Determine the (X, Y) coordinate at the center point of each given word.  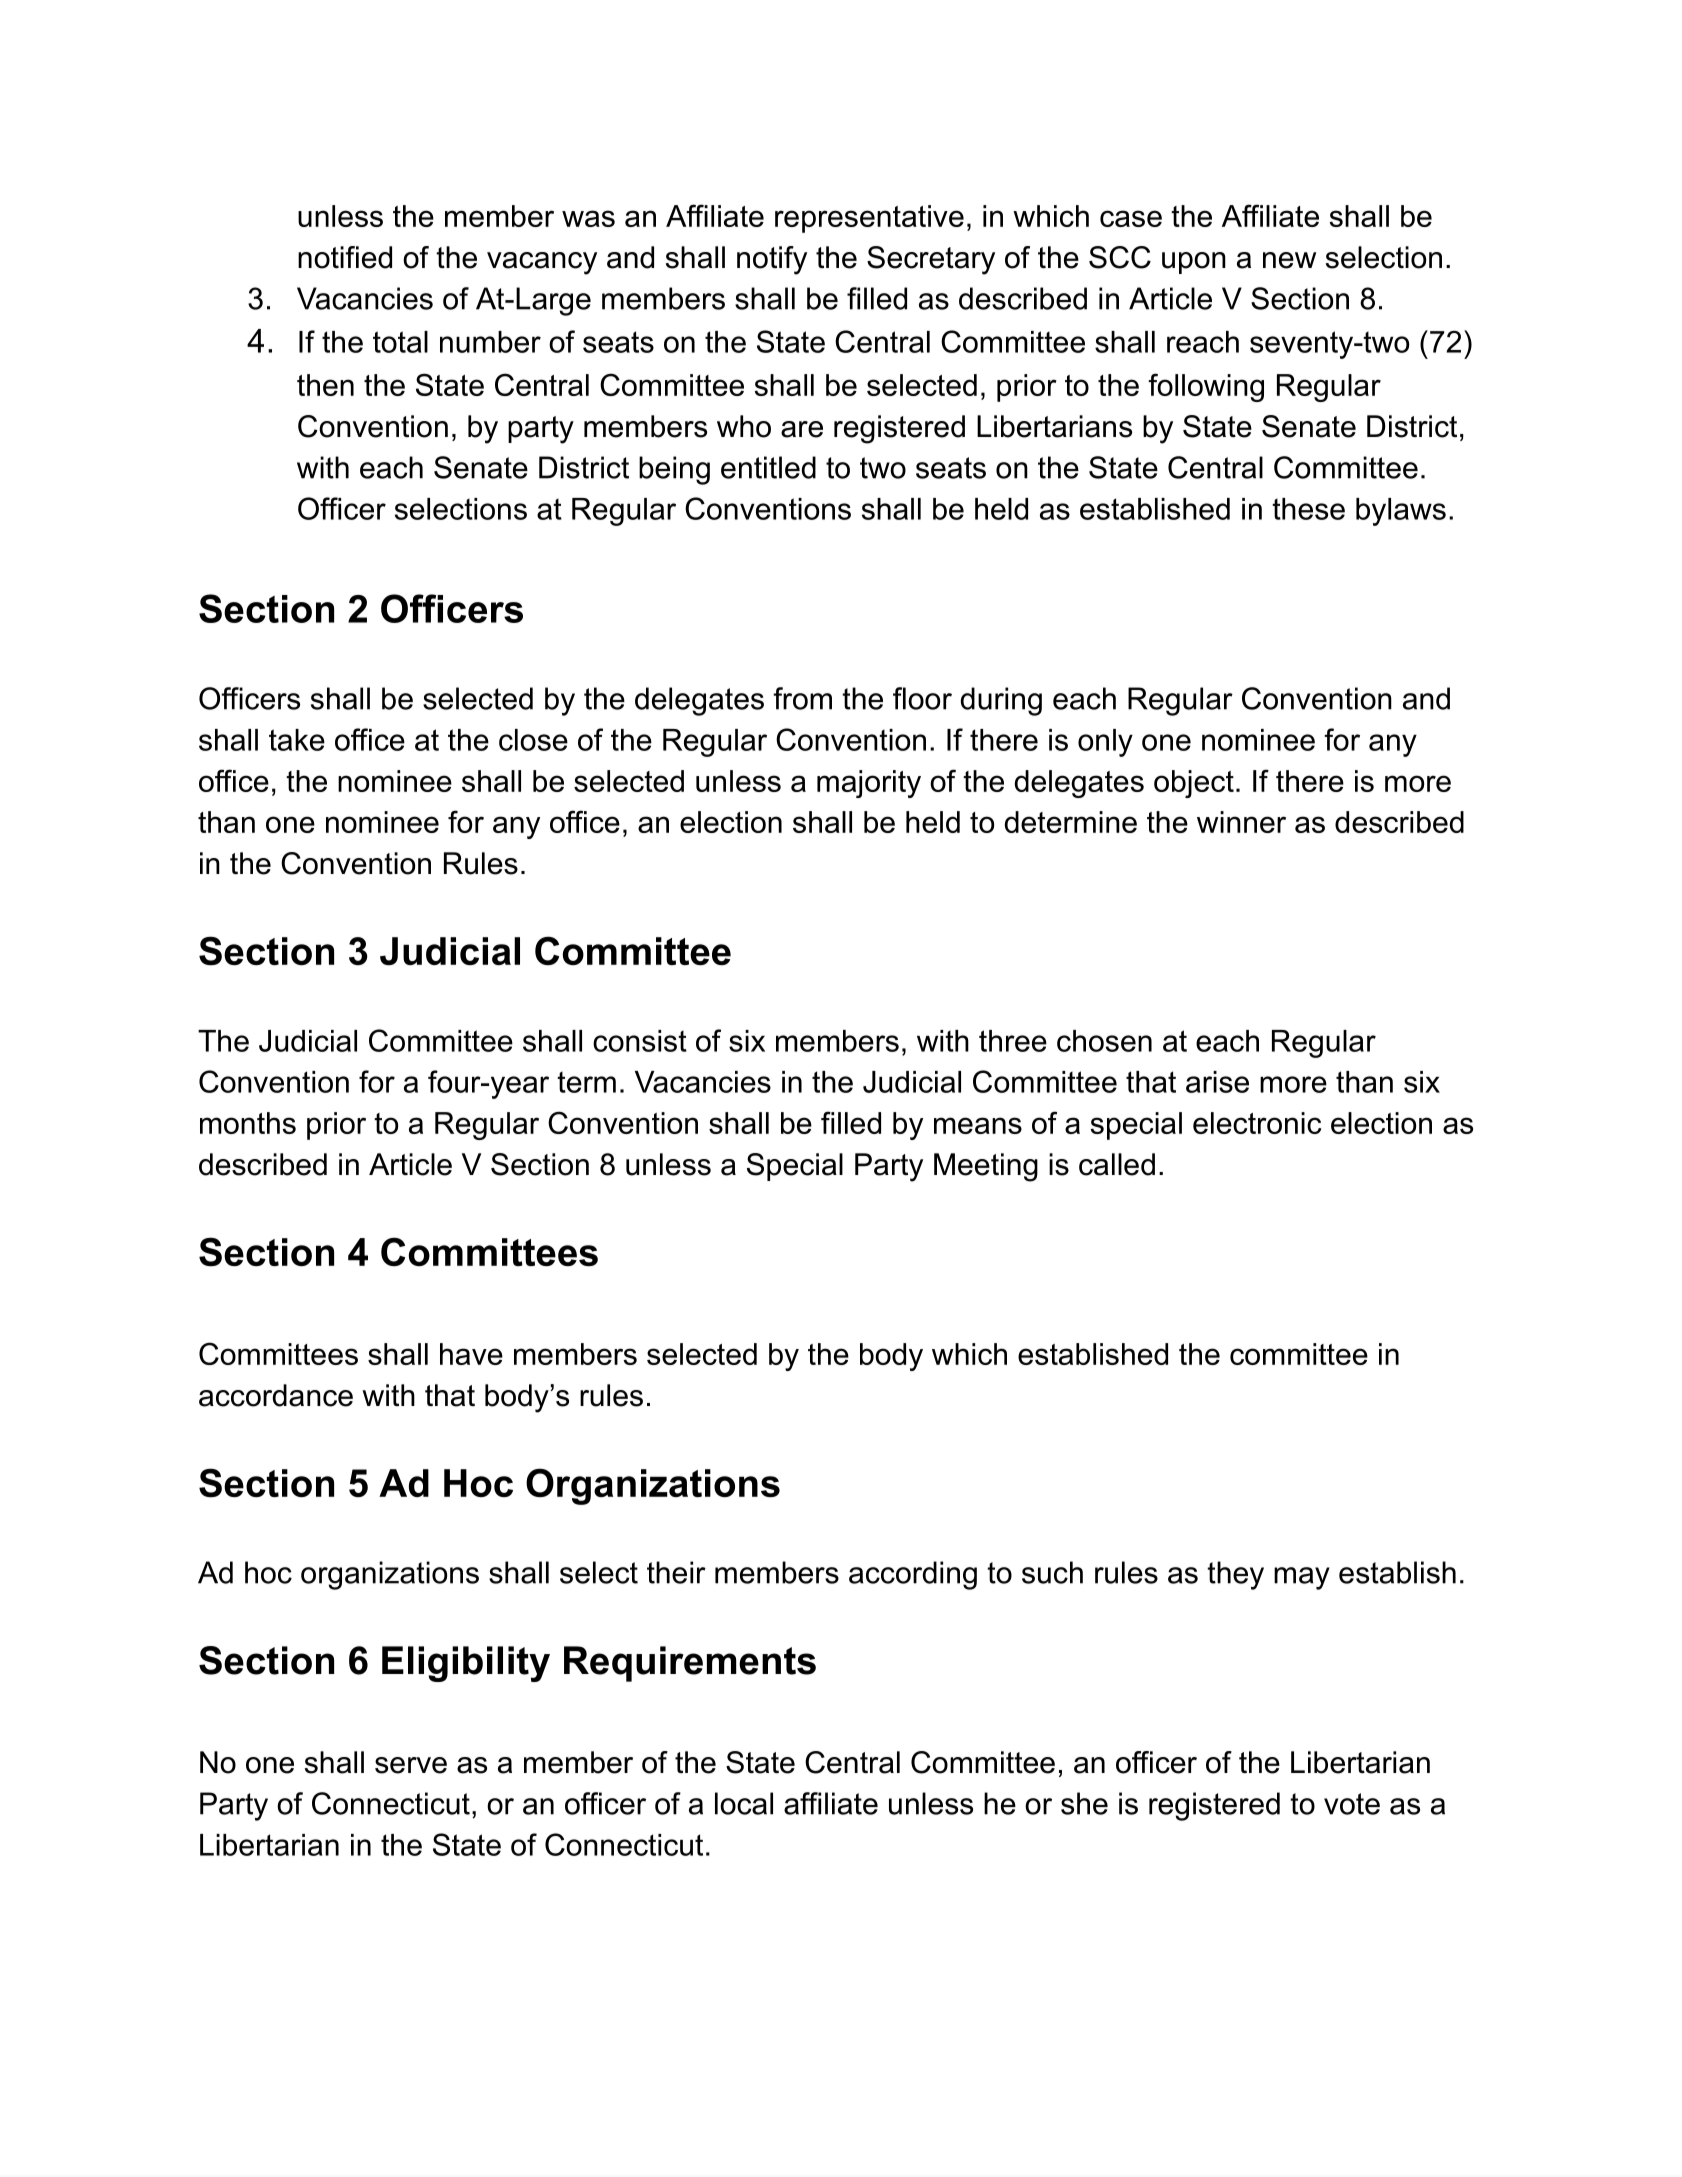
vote (1352, 1804)
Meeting (986, 1167)
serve (411, 1765)
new (1289, 260)
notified (345, 257)
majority (869, 784)
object (1194, 784)
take (297, 740)
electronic (1257, 1123)
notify (772, 260)
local (744, 1803)
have (471, 1354)
